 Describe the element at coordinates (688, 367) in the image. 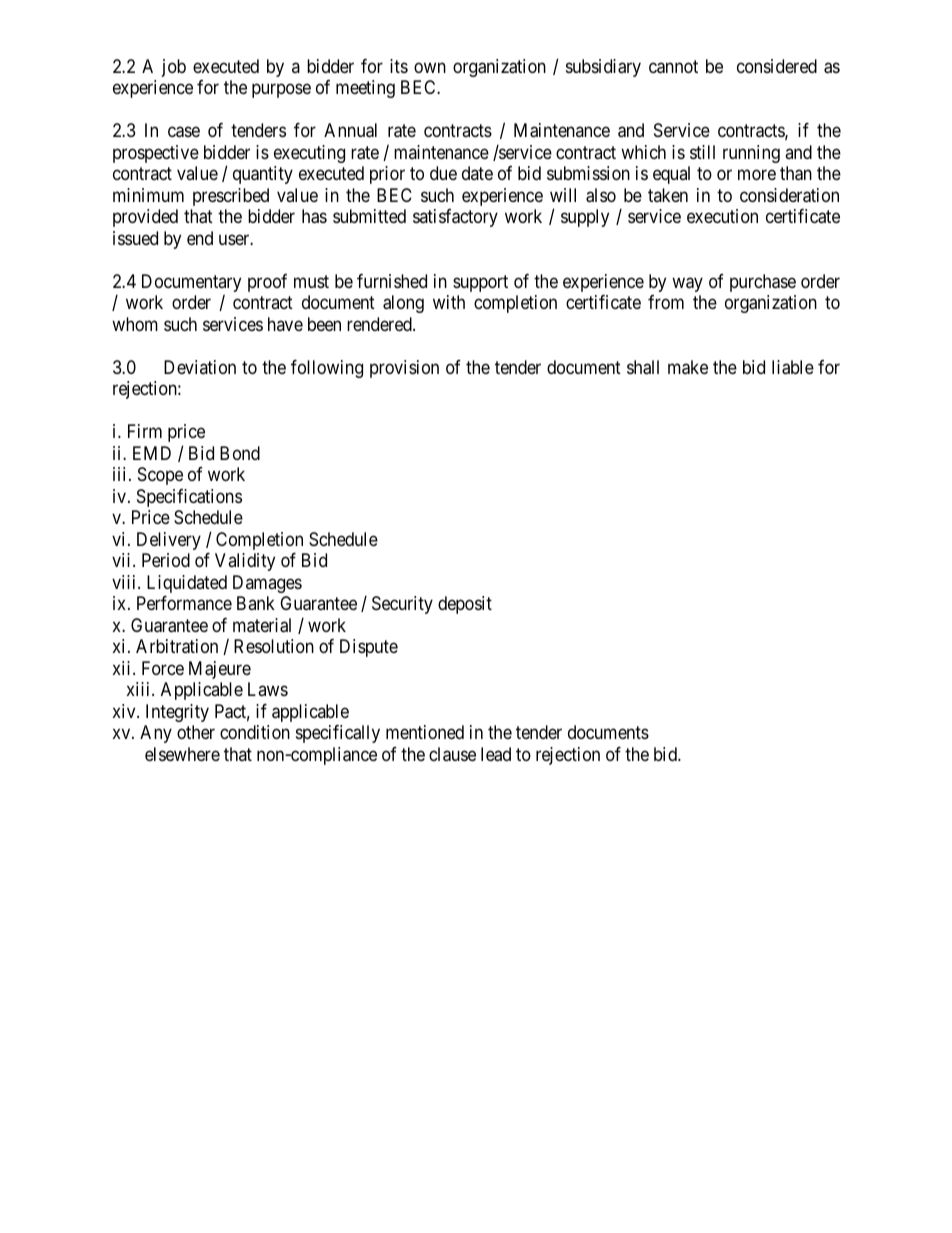

I see `make` at that location.
